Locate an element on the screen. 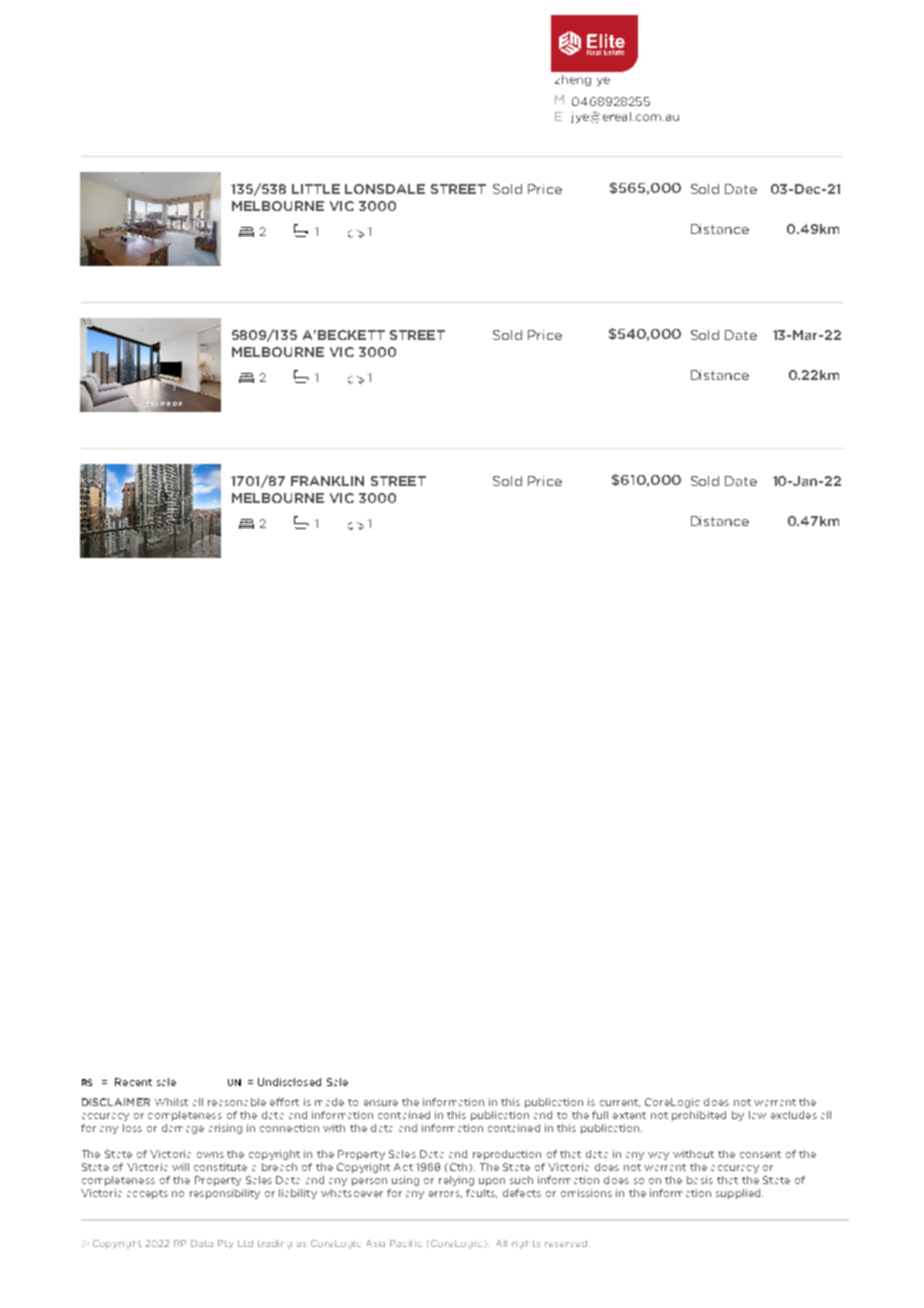  law is located at coordinates (757, 1115).
